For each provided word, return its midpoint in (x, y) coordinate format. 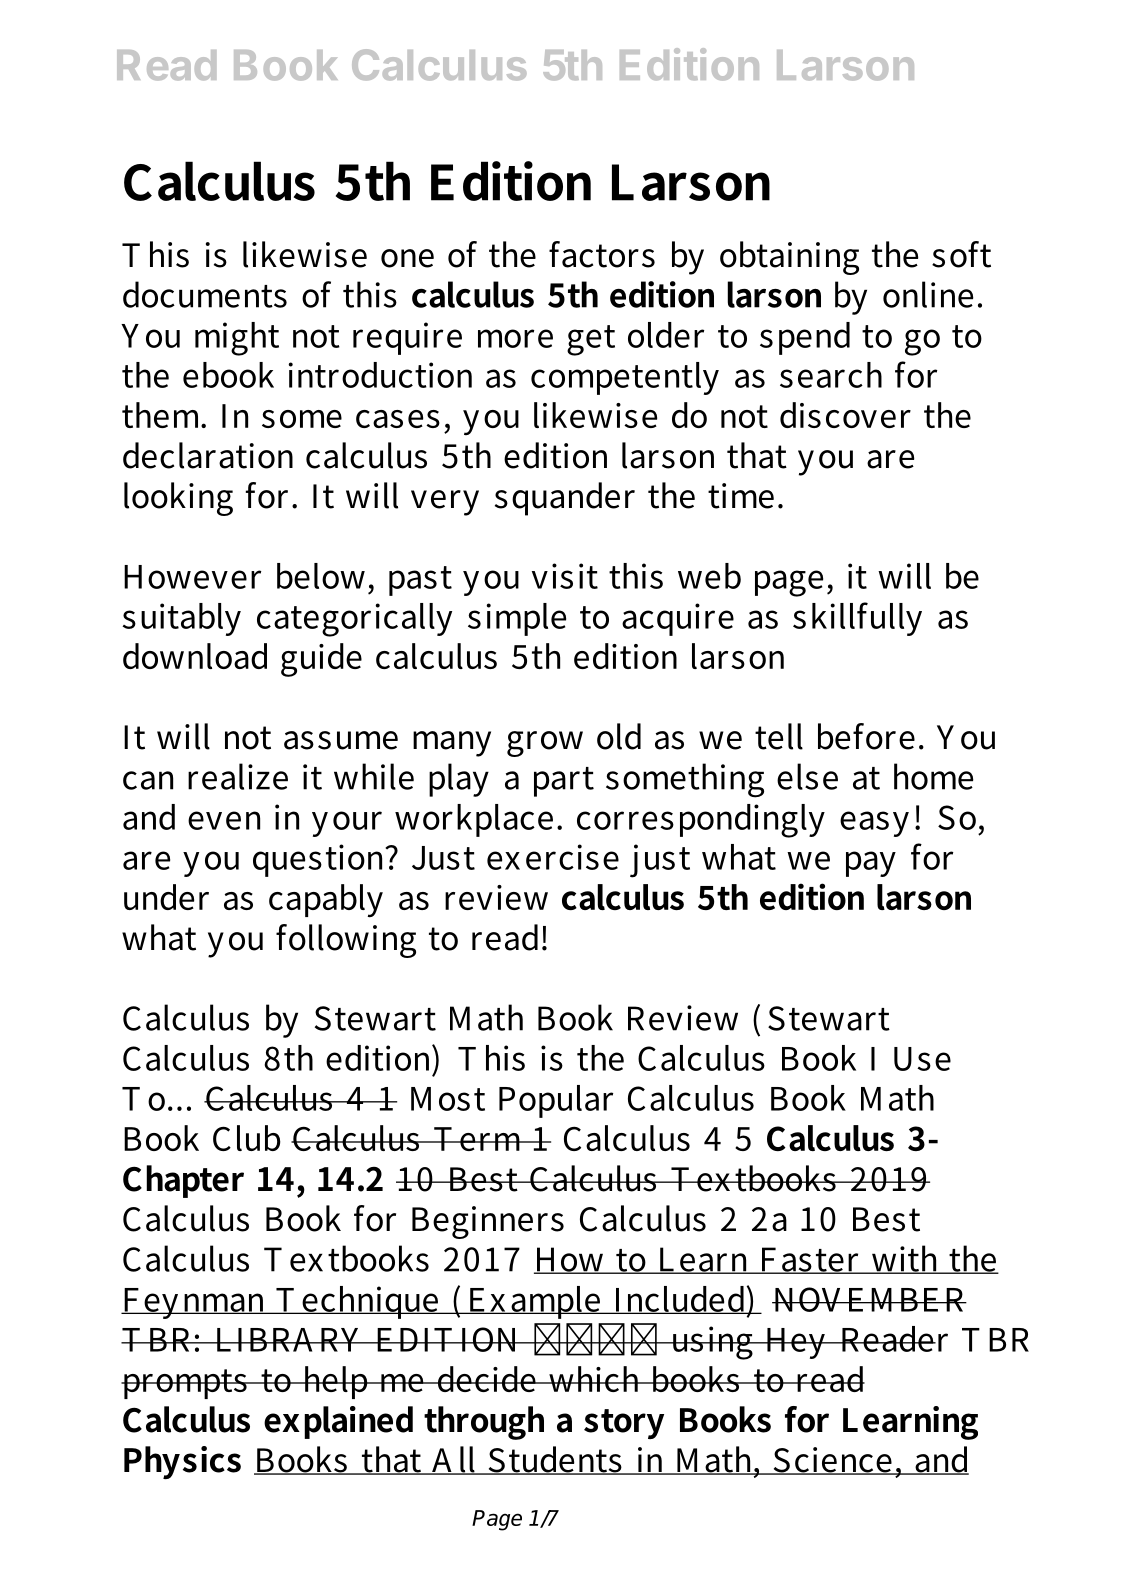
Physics (182, 1462)
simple (517, 619)
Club (247, 1138)
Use (922, 1059)
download (195, 656)
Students (555, 1460)
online (928, 294)
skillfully (857, 619)
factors (602, 254)
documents (205, 294)
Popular (556, 1101)
